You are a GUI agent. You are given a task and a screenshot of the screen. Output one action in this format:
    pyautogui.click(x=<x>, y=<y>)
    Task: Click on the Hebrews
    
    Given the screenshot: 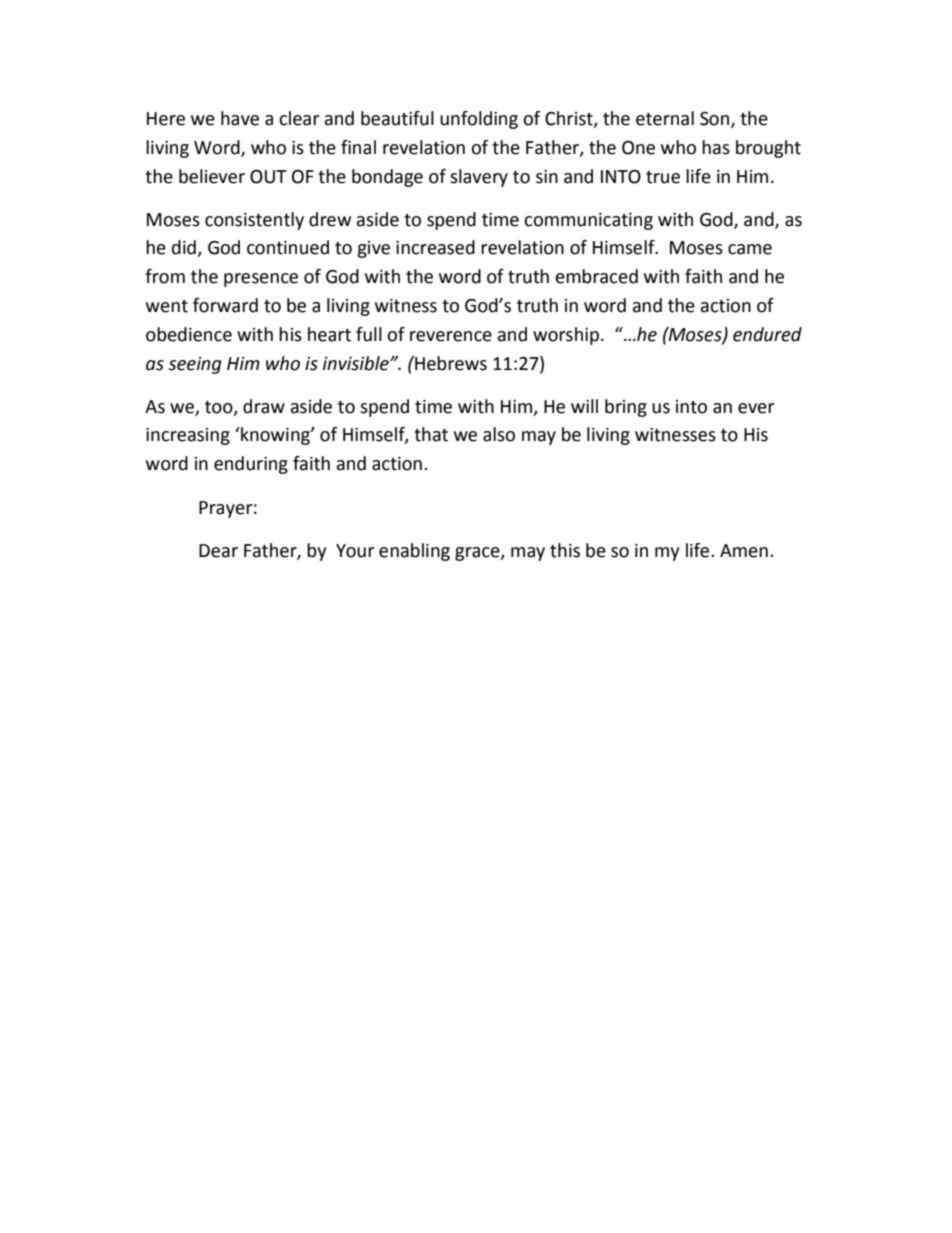 What is the action you would take?
    pyautogui.click(x=450, y=363)
